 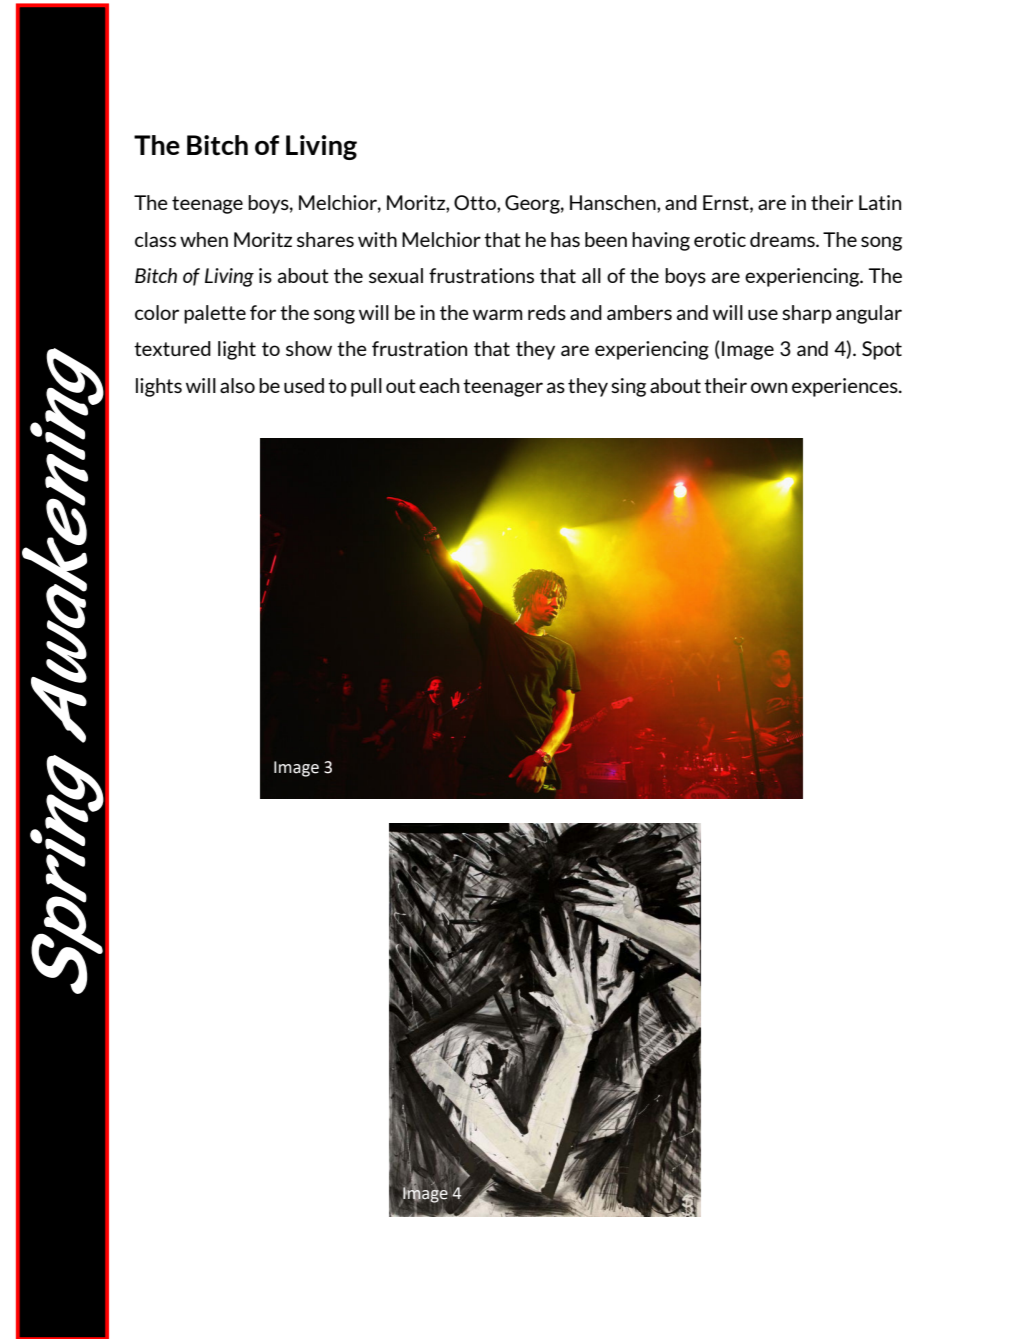 I want to click on all, so click(x=591, y=275).
